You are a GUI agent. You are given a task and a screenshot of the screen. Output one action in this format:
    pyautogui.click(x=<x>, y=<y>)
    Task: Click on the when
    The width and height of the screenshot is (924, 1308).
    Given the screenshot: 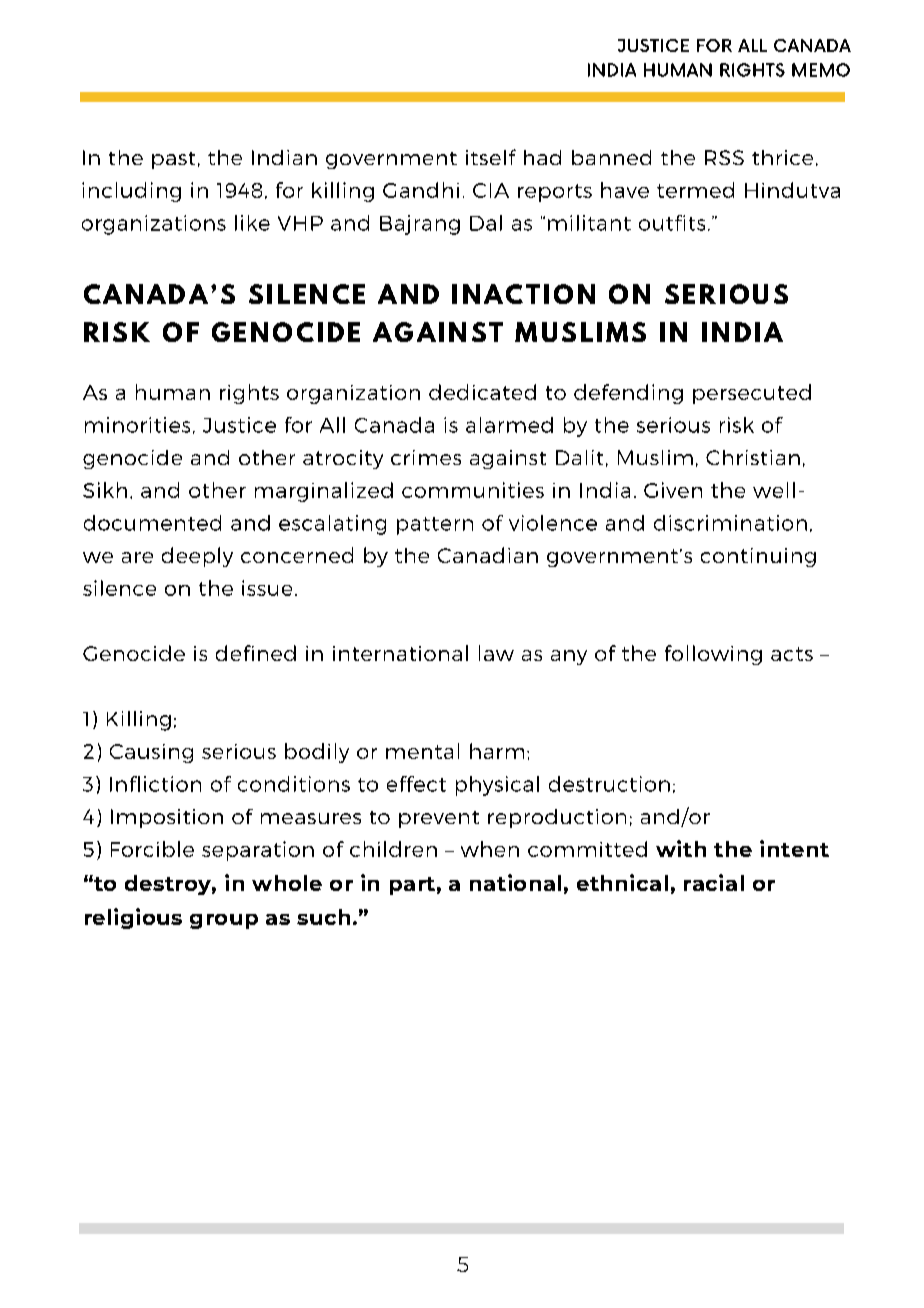 What is the action you would take?
    pyautogui.click(x=490, y=849)
